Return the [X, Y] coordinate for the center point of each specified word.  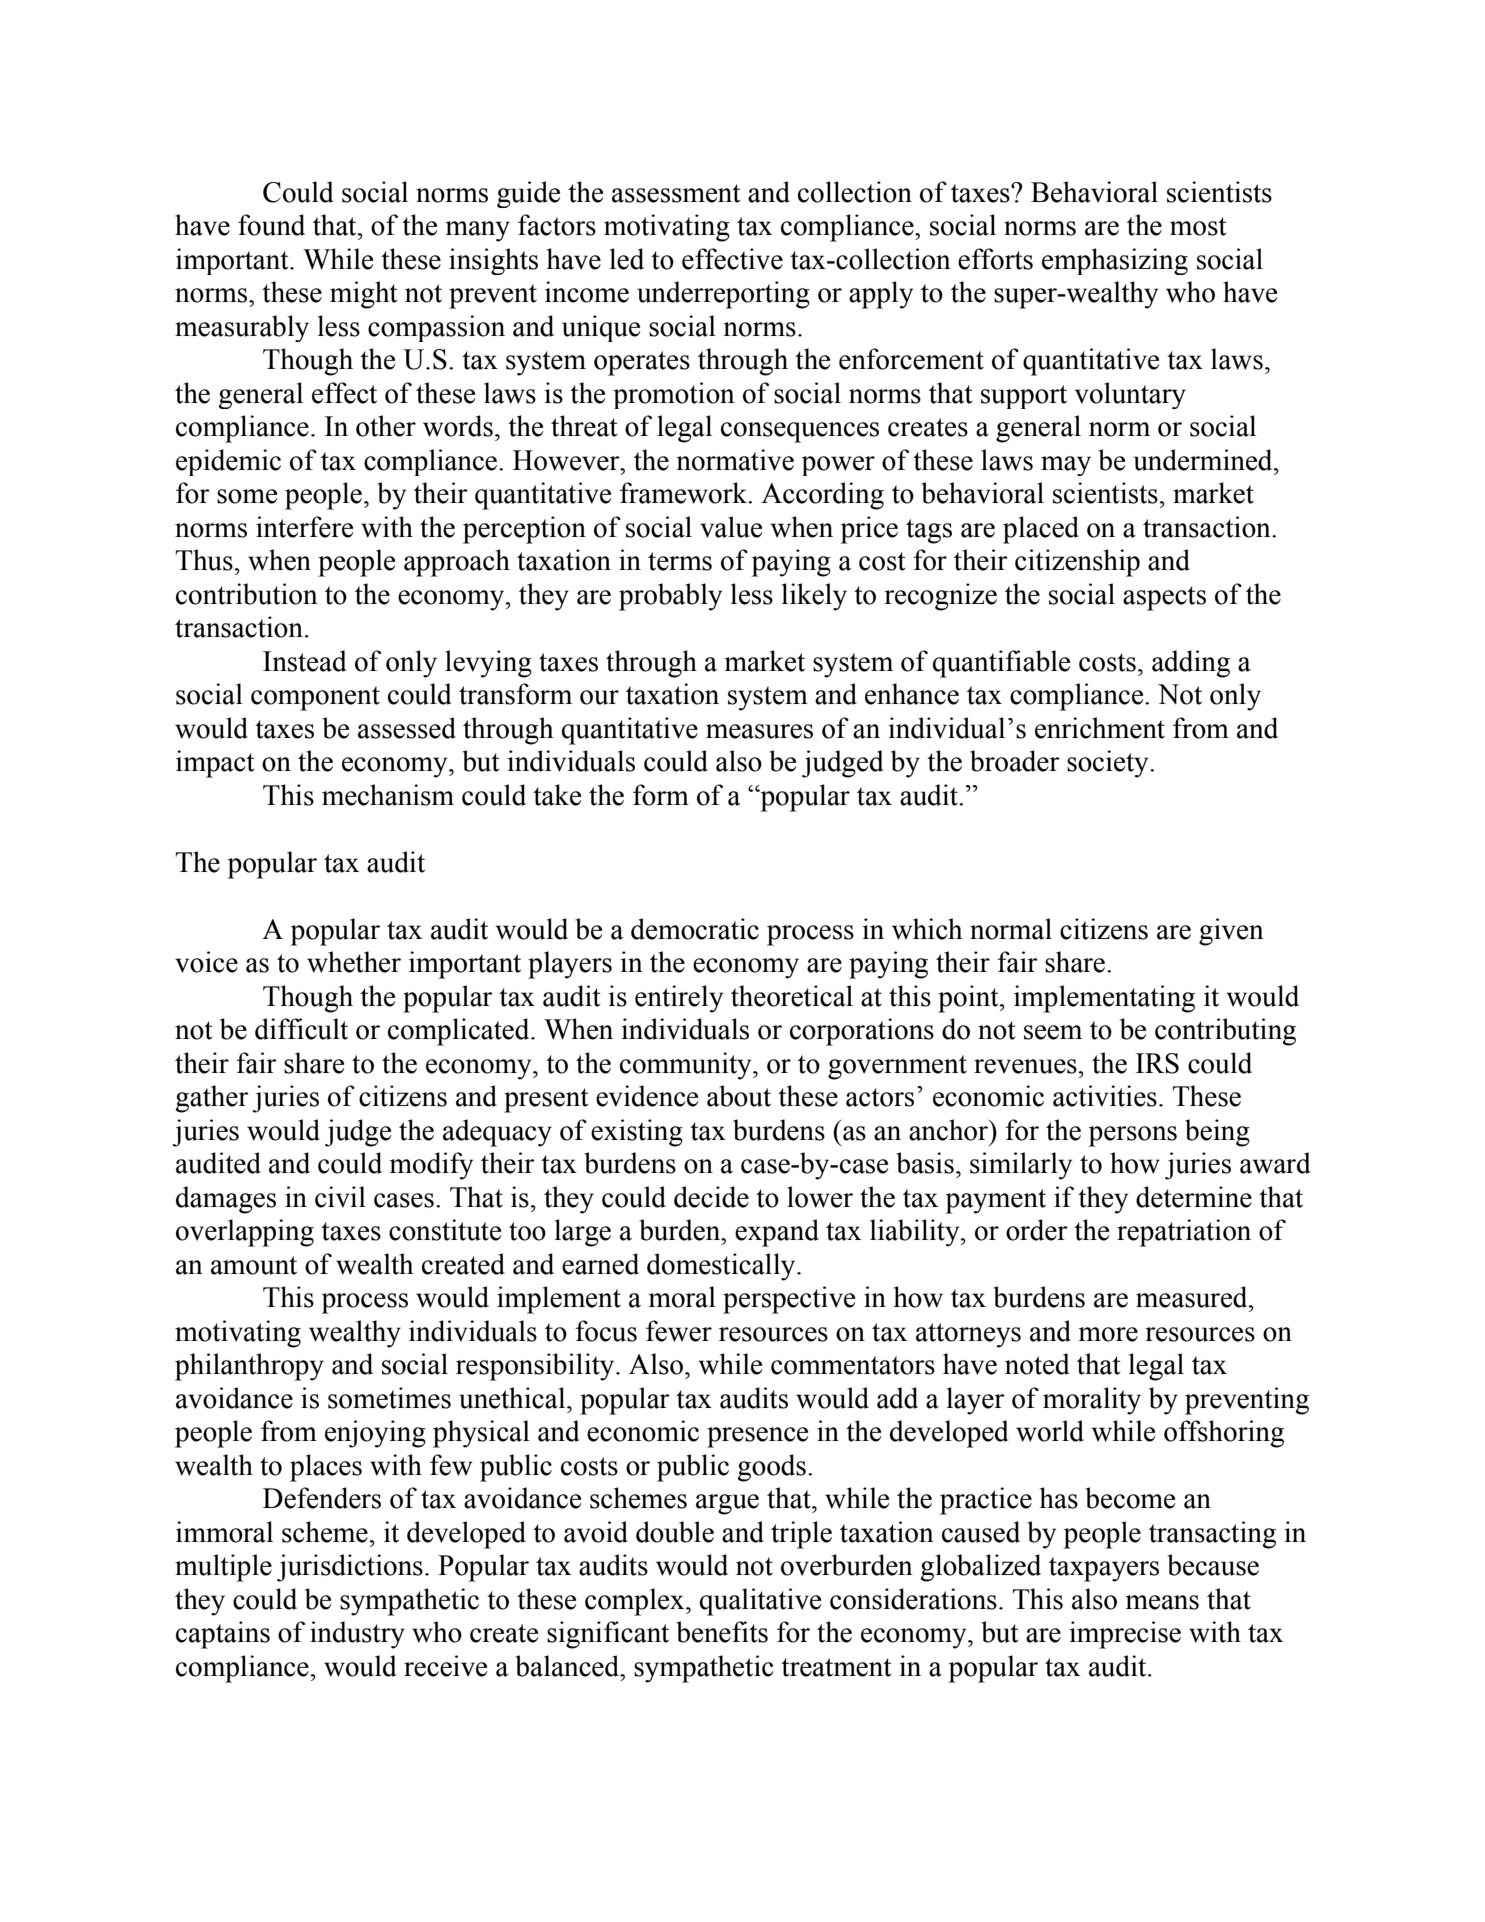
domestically [722, 1267]
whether [354, 962]
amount [254, 1265]
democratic [695, 929]
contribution [247, 594]
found [271, 225]
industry [357, 1635]
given [1231, 932]
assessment [676, 193]
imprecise [1125, 1635]
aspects [1164, 598]
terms [680, 561]
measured [1193, 1297]
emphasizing [1115, 261]
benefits [722, 1632]
